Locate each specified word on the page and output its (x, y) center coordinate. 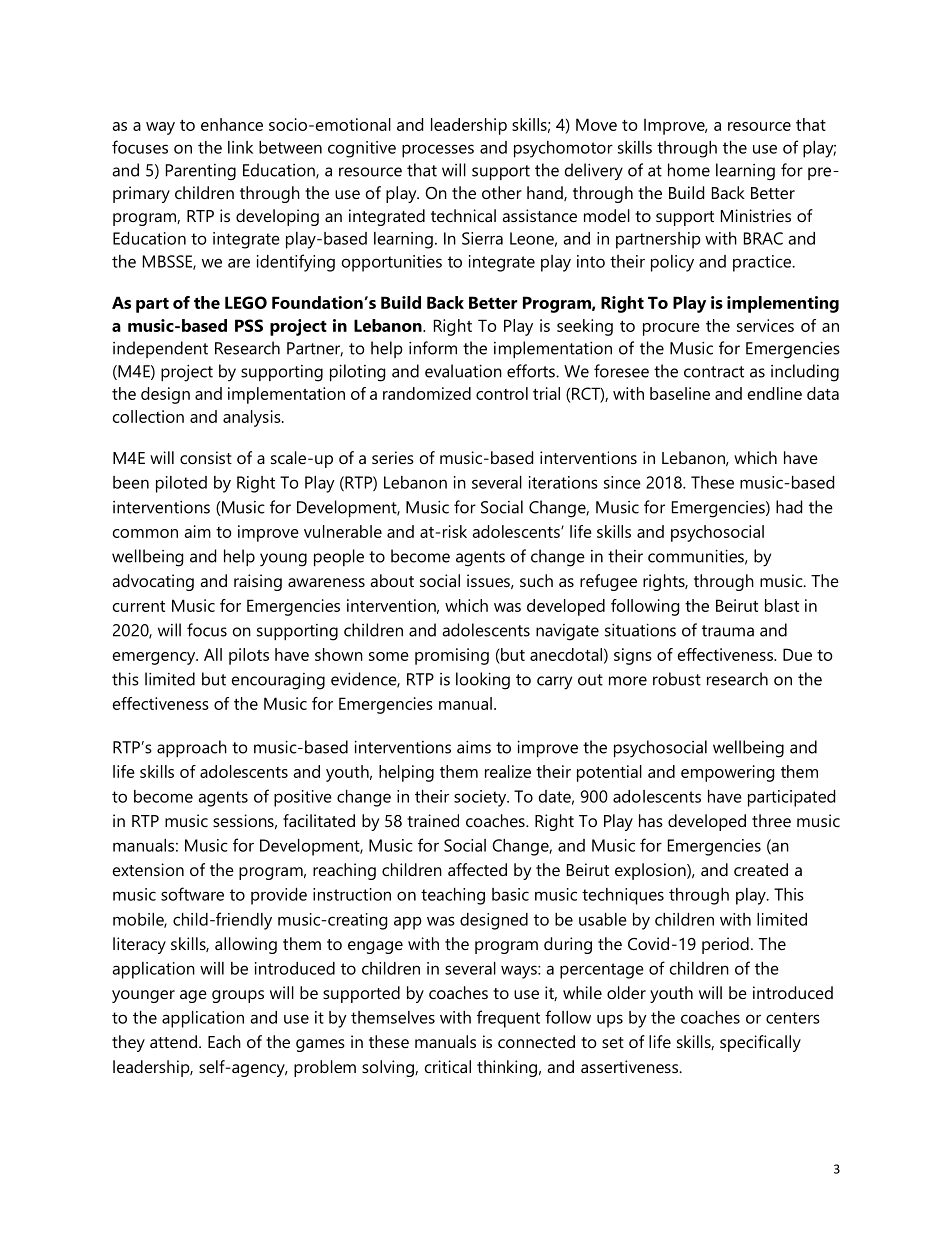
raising (258, 582)
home (689, 170)
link (240, 147)
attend (173, 1041)
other (502, 192)
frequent (508, 1019)
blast (782, 605)
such (536, 580)
